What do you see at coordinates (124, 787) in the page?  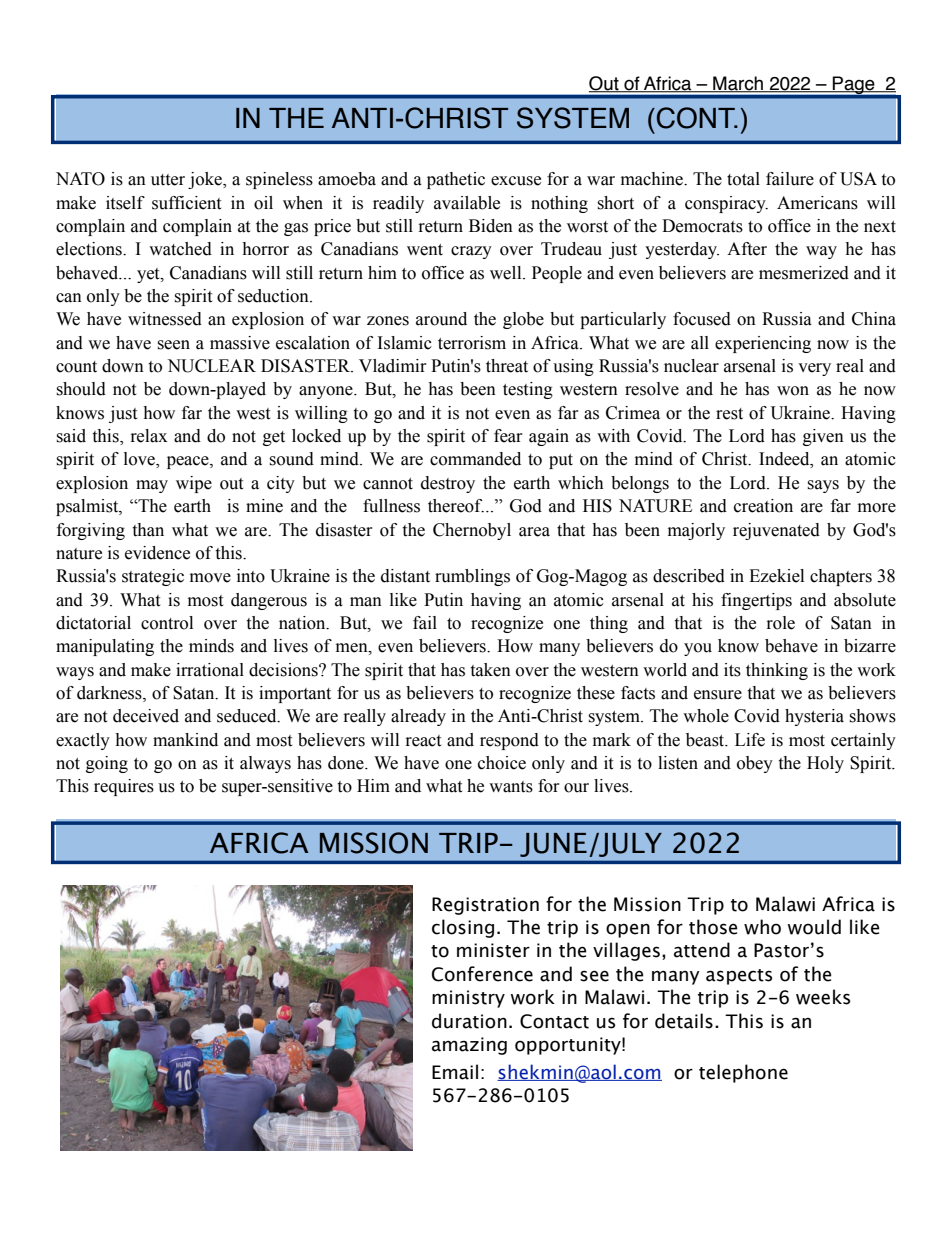 I see `requires` at bounding box center [124, 787].
